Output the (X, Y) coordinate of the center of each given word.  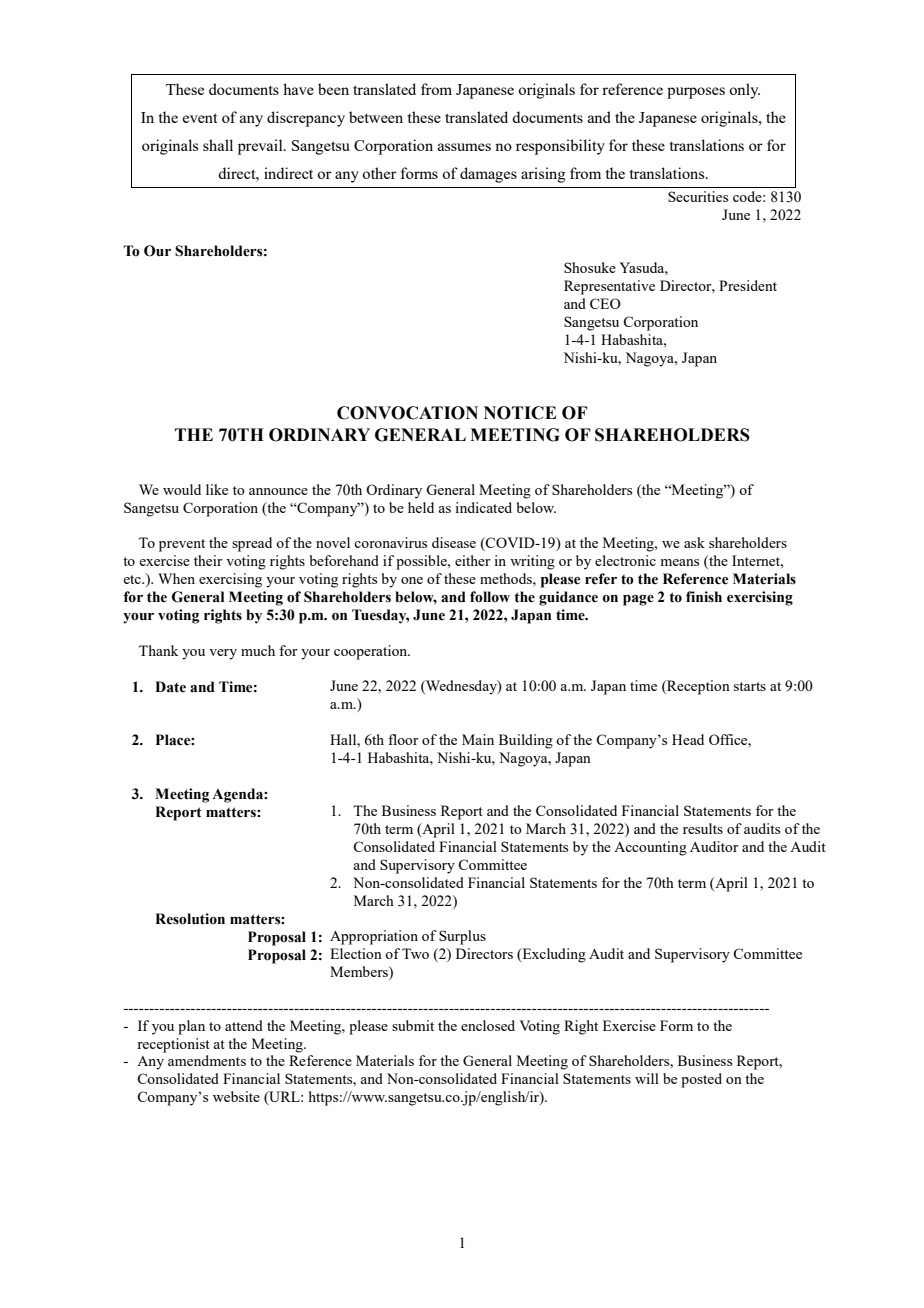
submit (413, 1025)
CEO (605, 303)
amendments (207, 1060)
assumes (464, 147)
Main (478, 739)
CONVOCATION (407, 413)
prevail (261, 147)
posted (701, 1080)
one (412, 580)
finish (704, 596)
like (217, 489)
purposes (696, 93)
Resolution (190, 919)
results (703, 828)
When (176, 578)
